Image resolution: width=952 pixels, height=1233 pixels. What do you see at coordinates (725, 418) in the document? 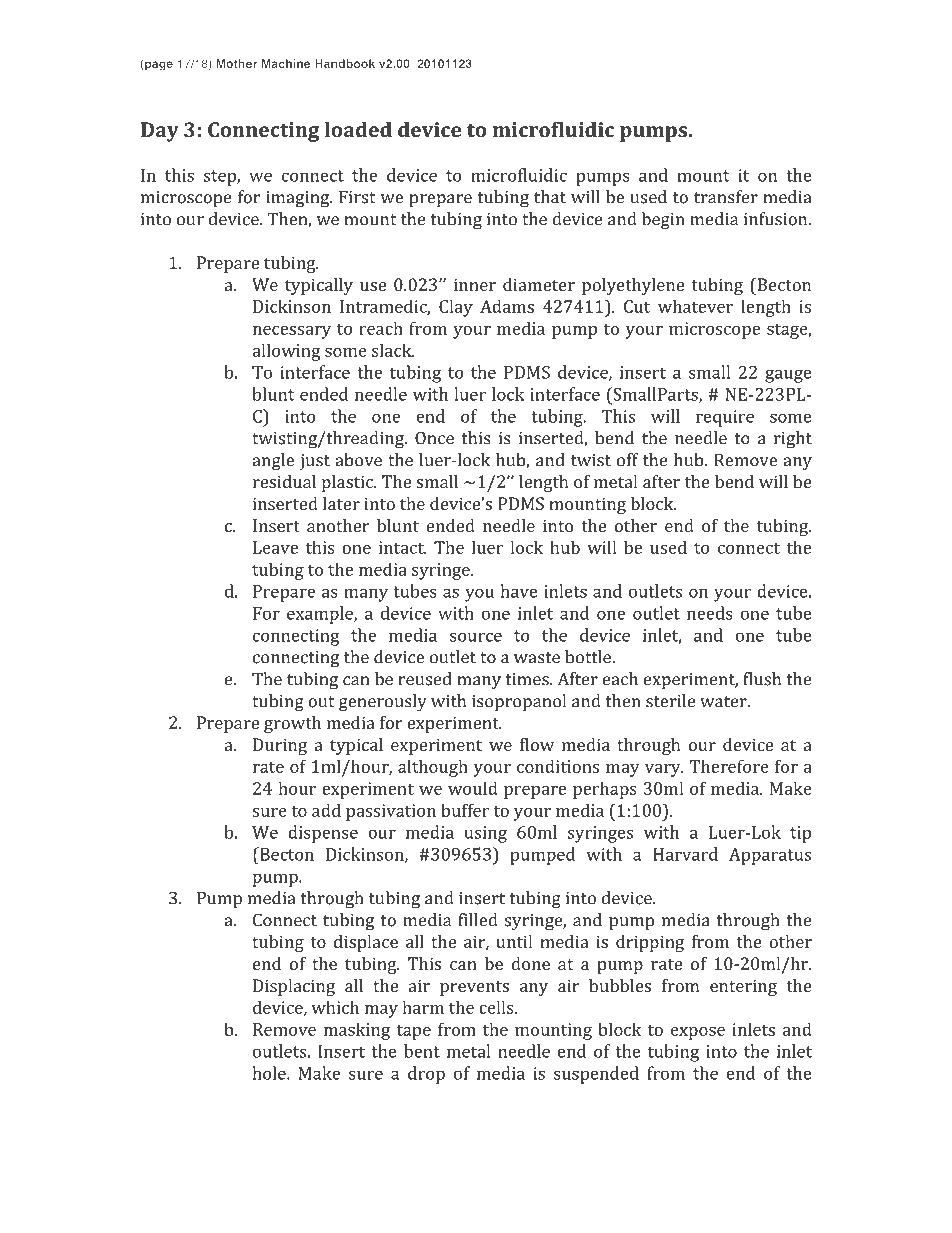
I see `require` at bounding box center [725, 418].
